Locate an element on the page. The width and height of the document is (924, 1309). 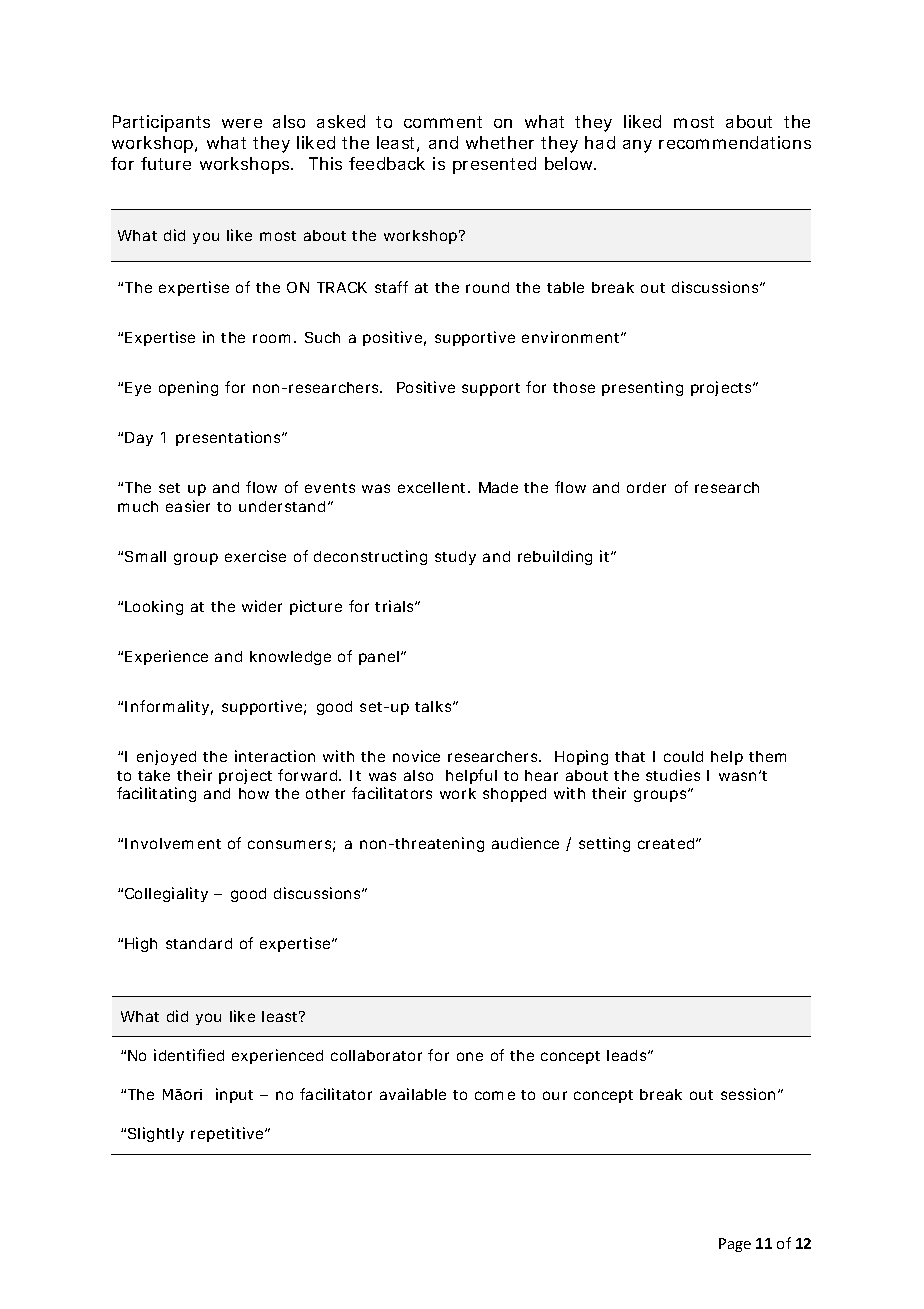
were is located at coordinates (242, 123).
